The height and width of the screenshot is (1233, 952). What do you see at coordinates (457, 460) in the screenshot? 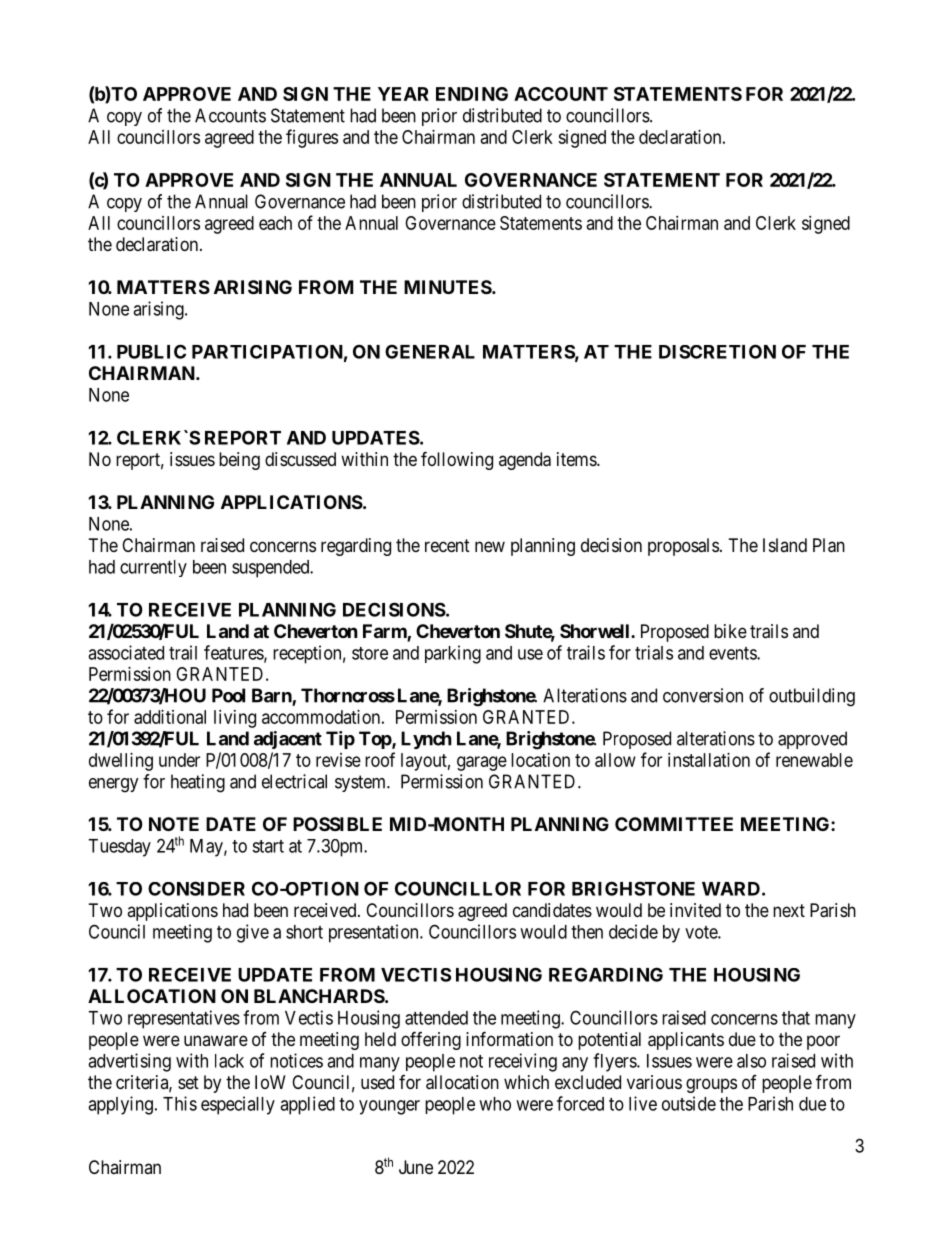
I see `following` at bounding box center [457, 460].
